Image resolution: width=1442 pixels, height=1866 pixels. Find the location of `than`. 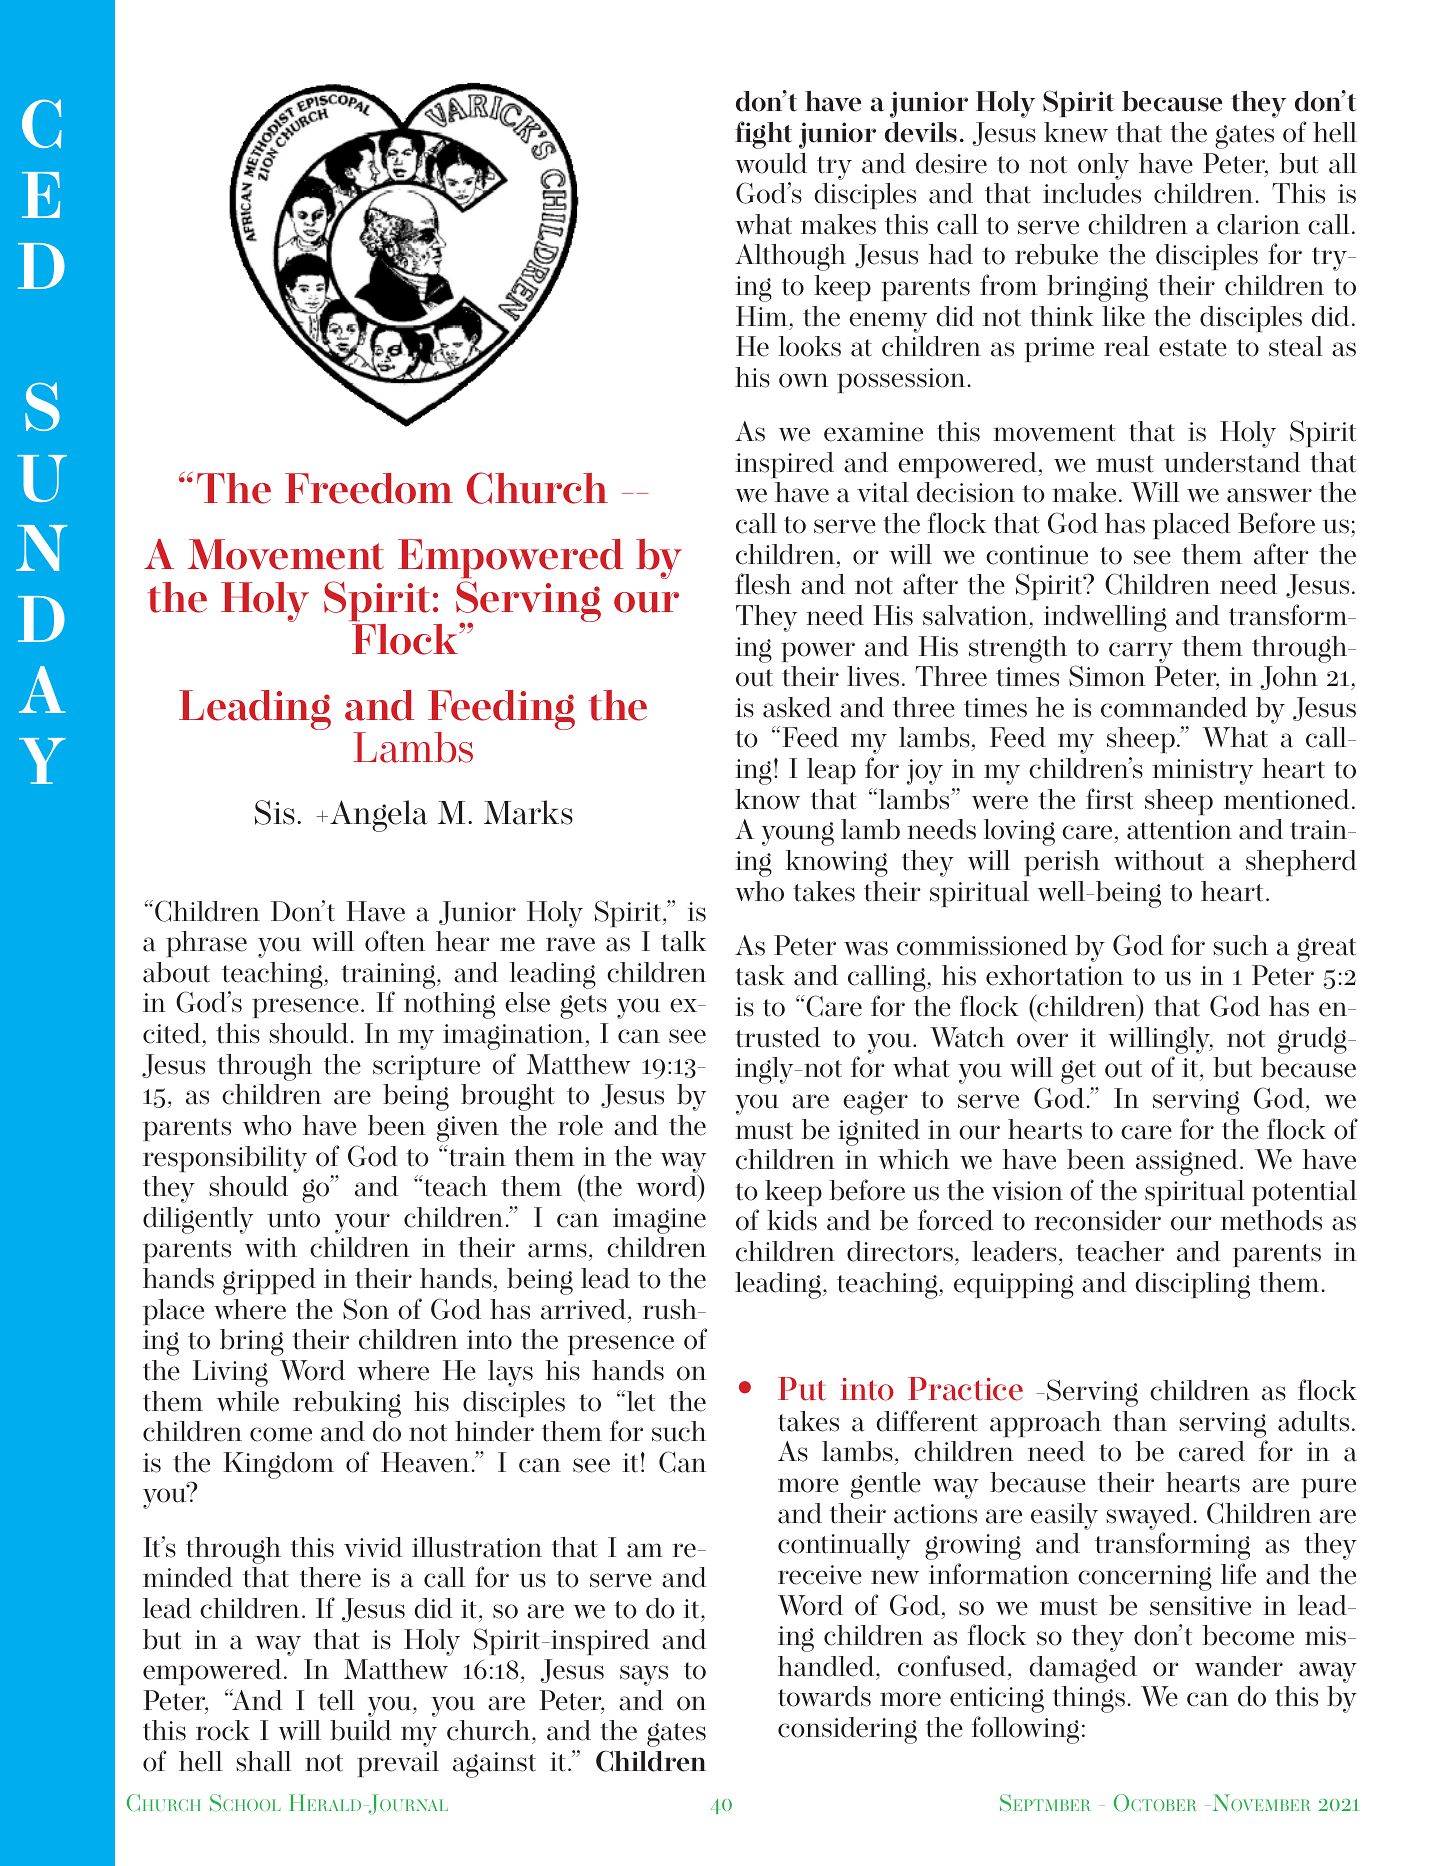

than is located at coordinates (1140, 1421).
